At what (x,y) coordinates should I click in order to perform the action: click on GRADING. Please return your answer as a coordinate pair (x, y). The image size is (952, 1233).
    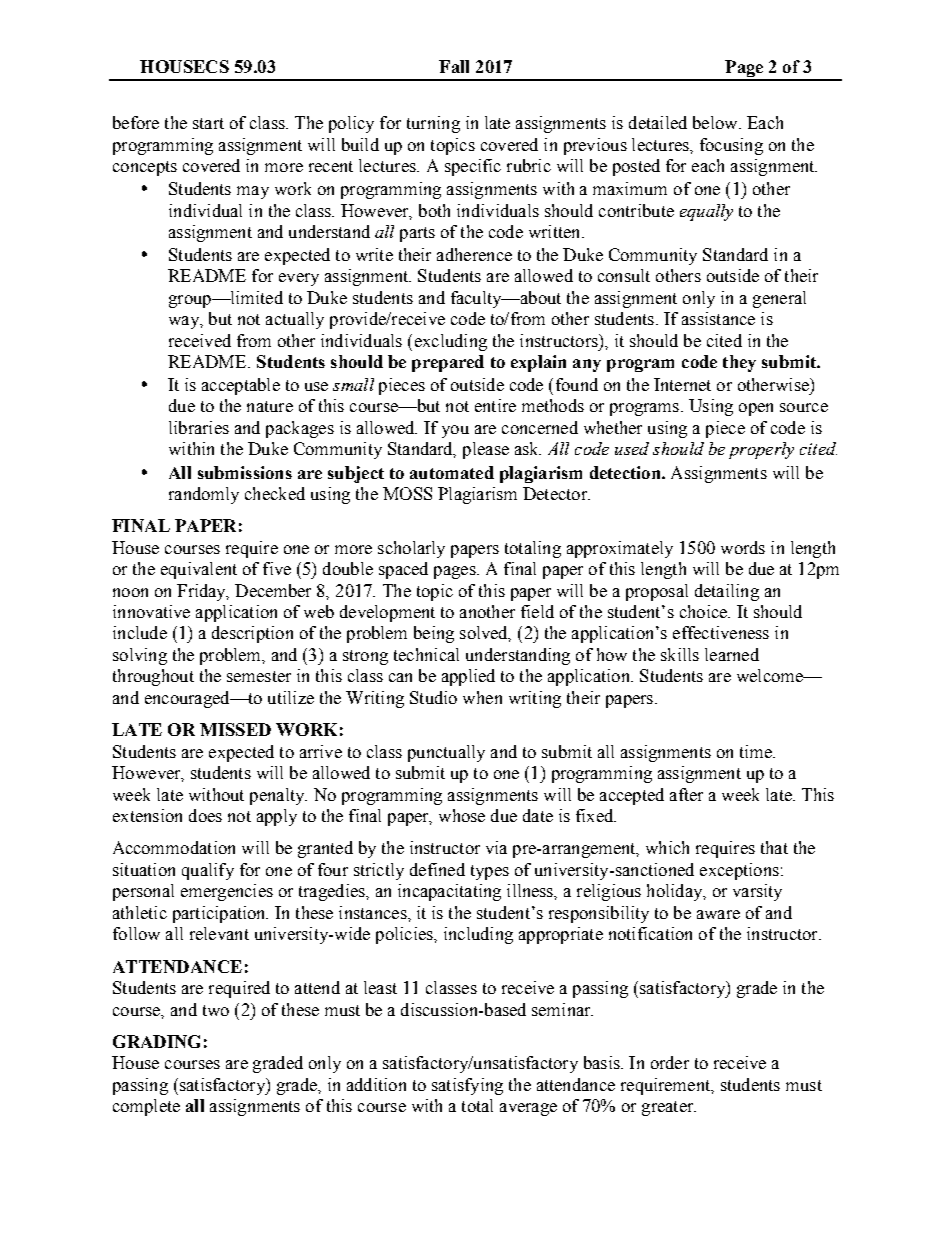
    Looking at the image, I should click on (156, 1041).
